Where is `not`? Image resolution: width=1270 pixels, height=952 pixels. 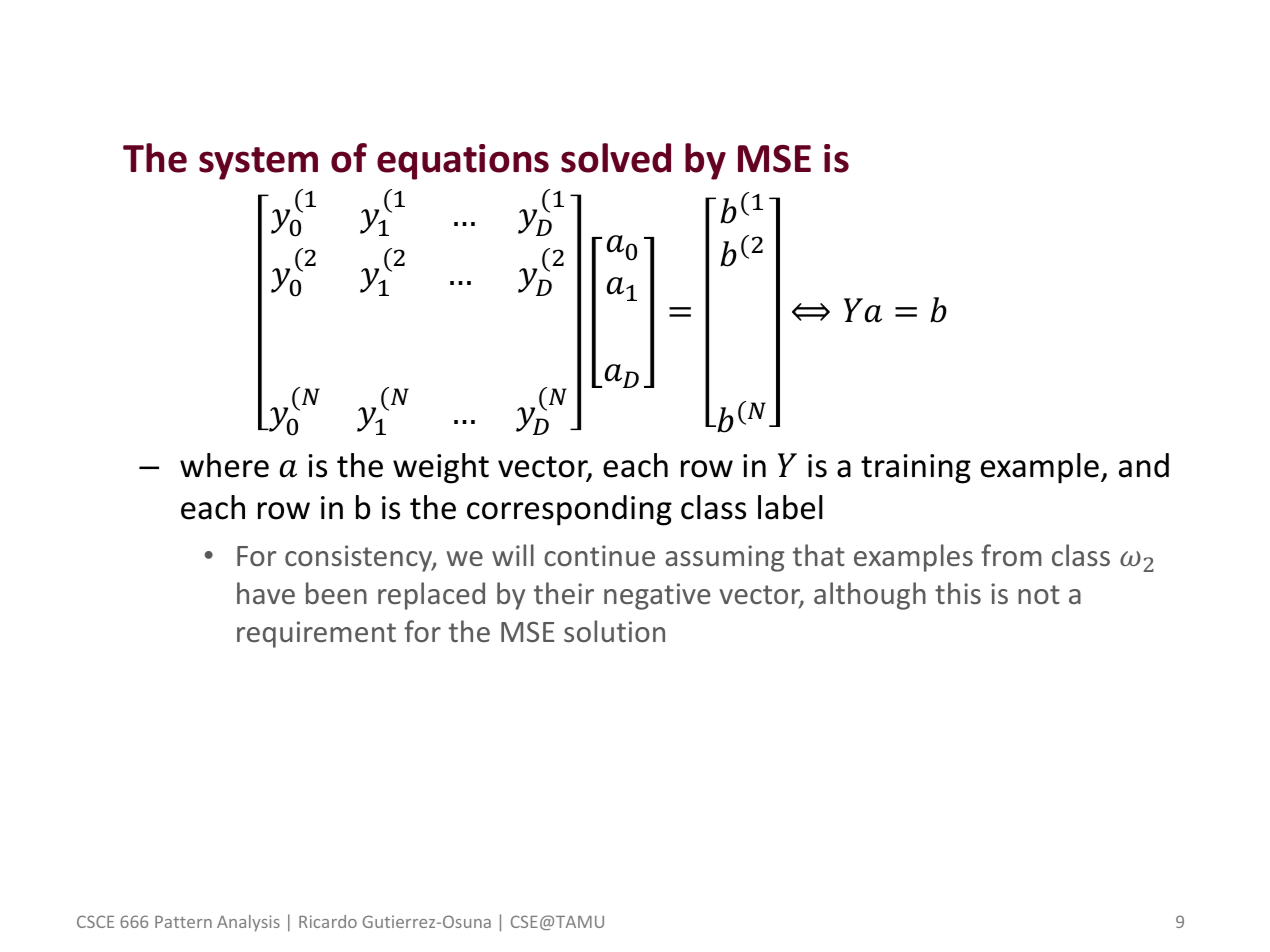 not is located at coordinates (1039, 594).
